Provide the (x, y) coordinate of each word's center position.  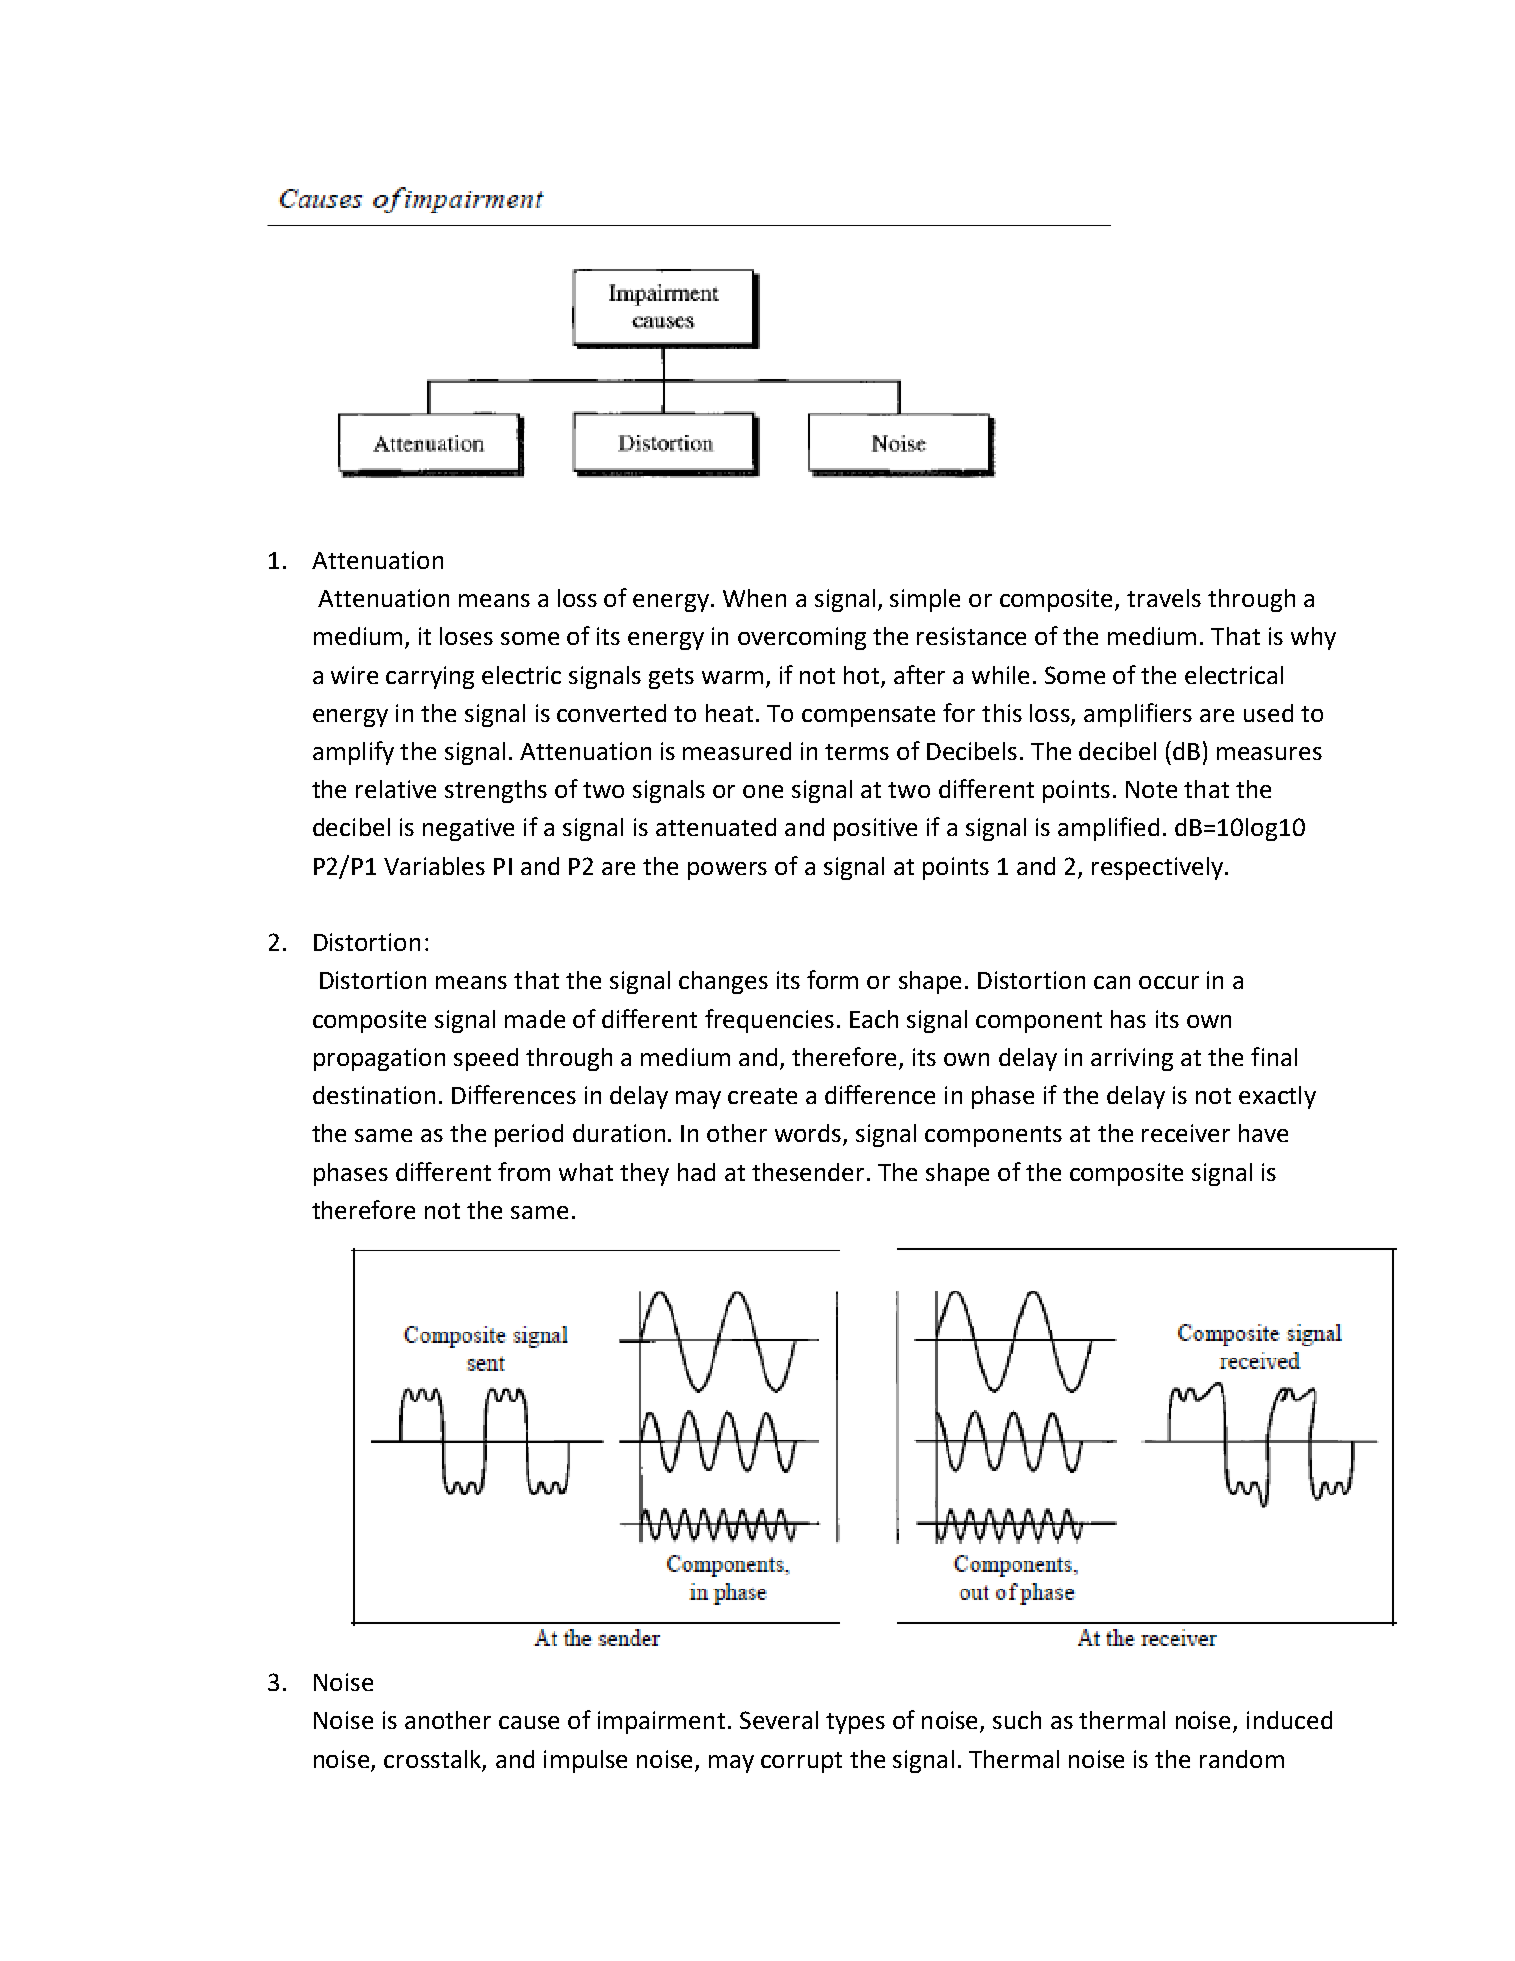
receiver (1186, 1133)
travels (1164, 598)
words (809, 1134)
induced (1289, 1720)
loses (466, 636)
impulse (585, 1761)
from (524, 1171)
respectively (1157, 868)
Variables (434, 866)
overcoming (802, 638)
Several (779, 1720)
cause (529, 1722)
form (832, 979)
